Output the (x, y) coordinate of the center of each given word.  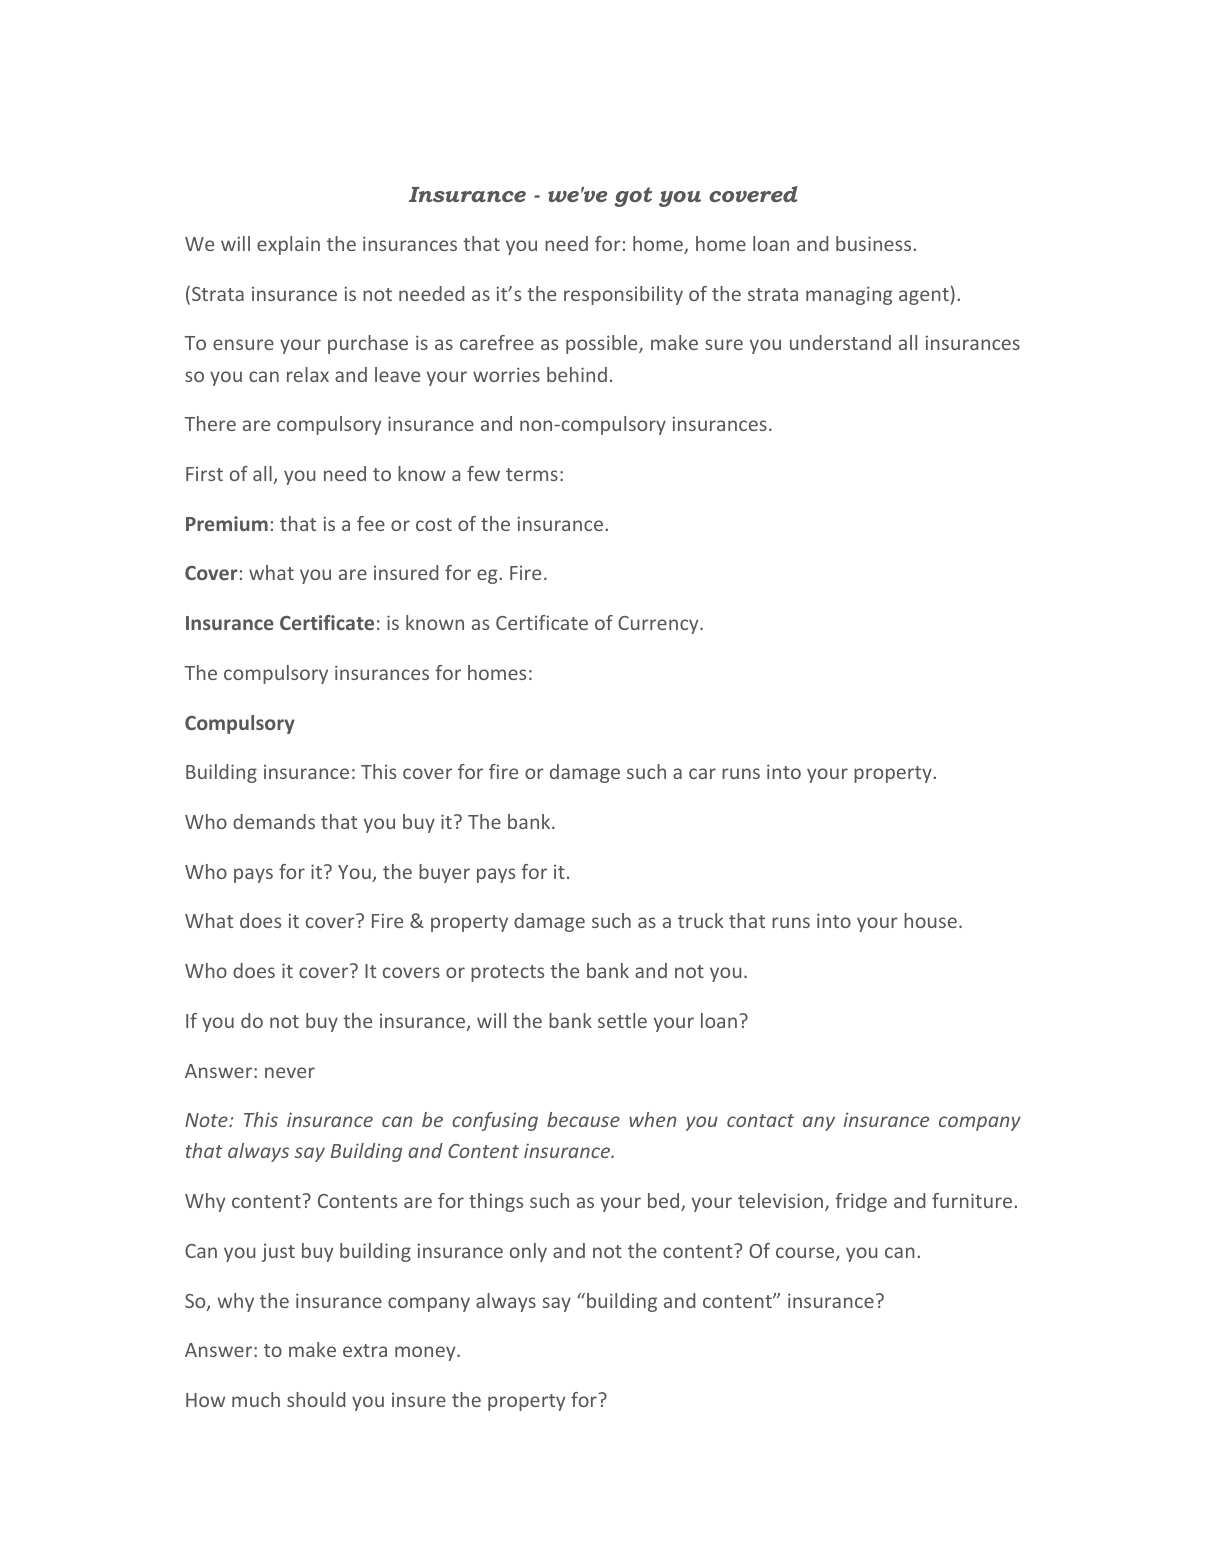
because (583, 1119)
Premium (227, 523)
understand (840, 342)
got (633, 197)
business (875, 243)
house (930, 920)
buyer (444, 873)
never (290, 1072)
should (316, 1399)
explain (288, 245)
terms (532, 474)
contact (760, 1120)
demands (274, 821)
